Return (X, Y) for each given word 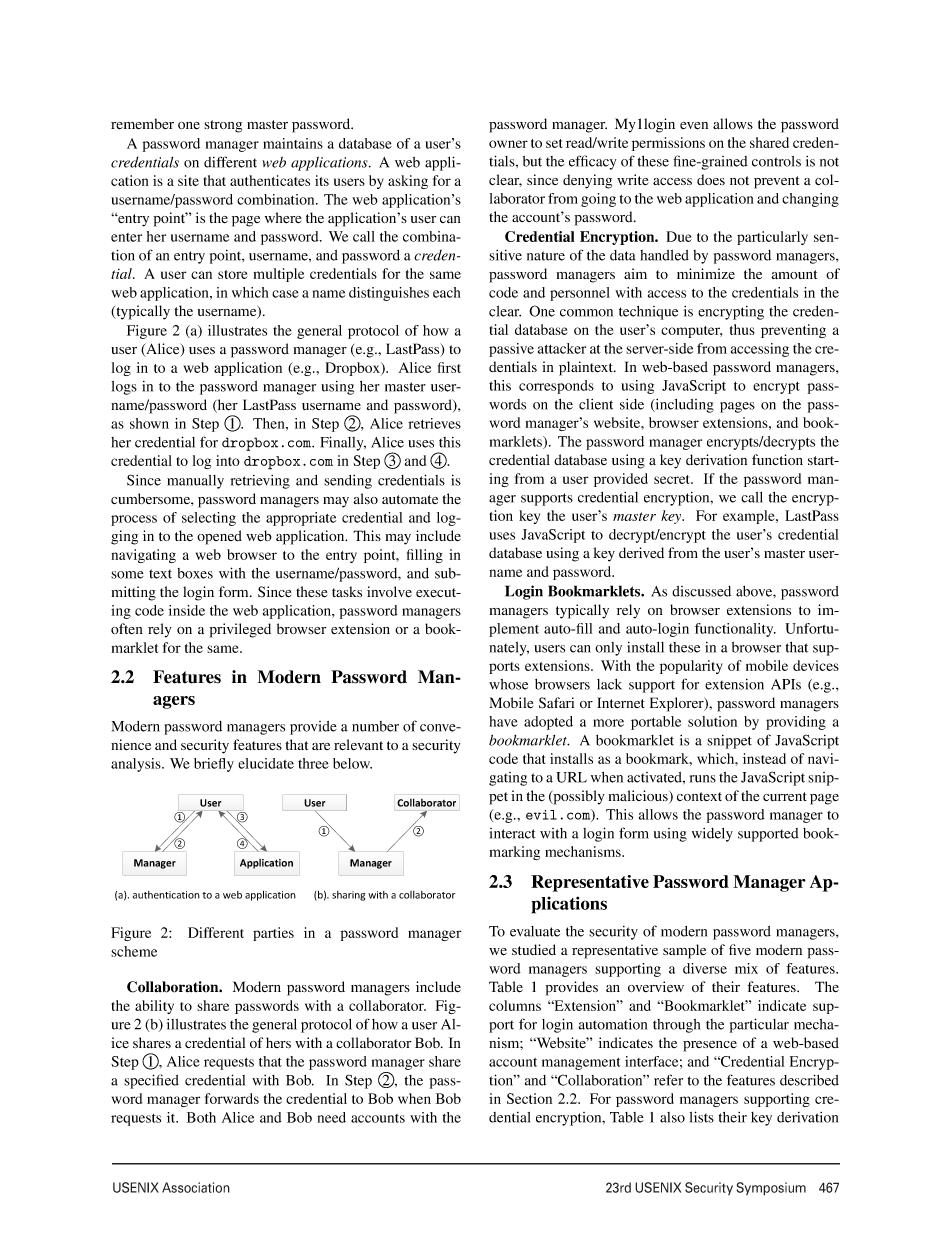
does (711, 179)
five (740, 950)
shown (149, 423)
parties (273, 934)
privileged (240, 630)
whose (508, 684)
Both (201, 1117)
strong (223, 126)
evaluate (535, 931)
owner (508, 144)
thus (742, 329)
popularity (691, 667)
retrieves (434, 423)
